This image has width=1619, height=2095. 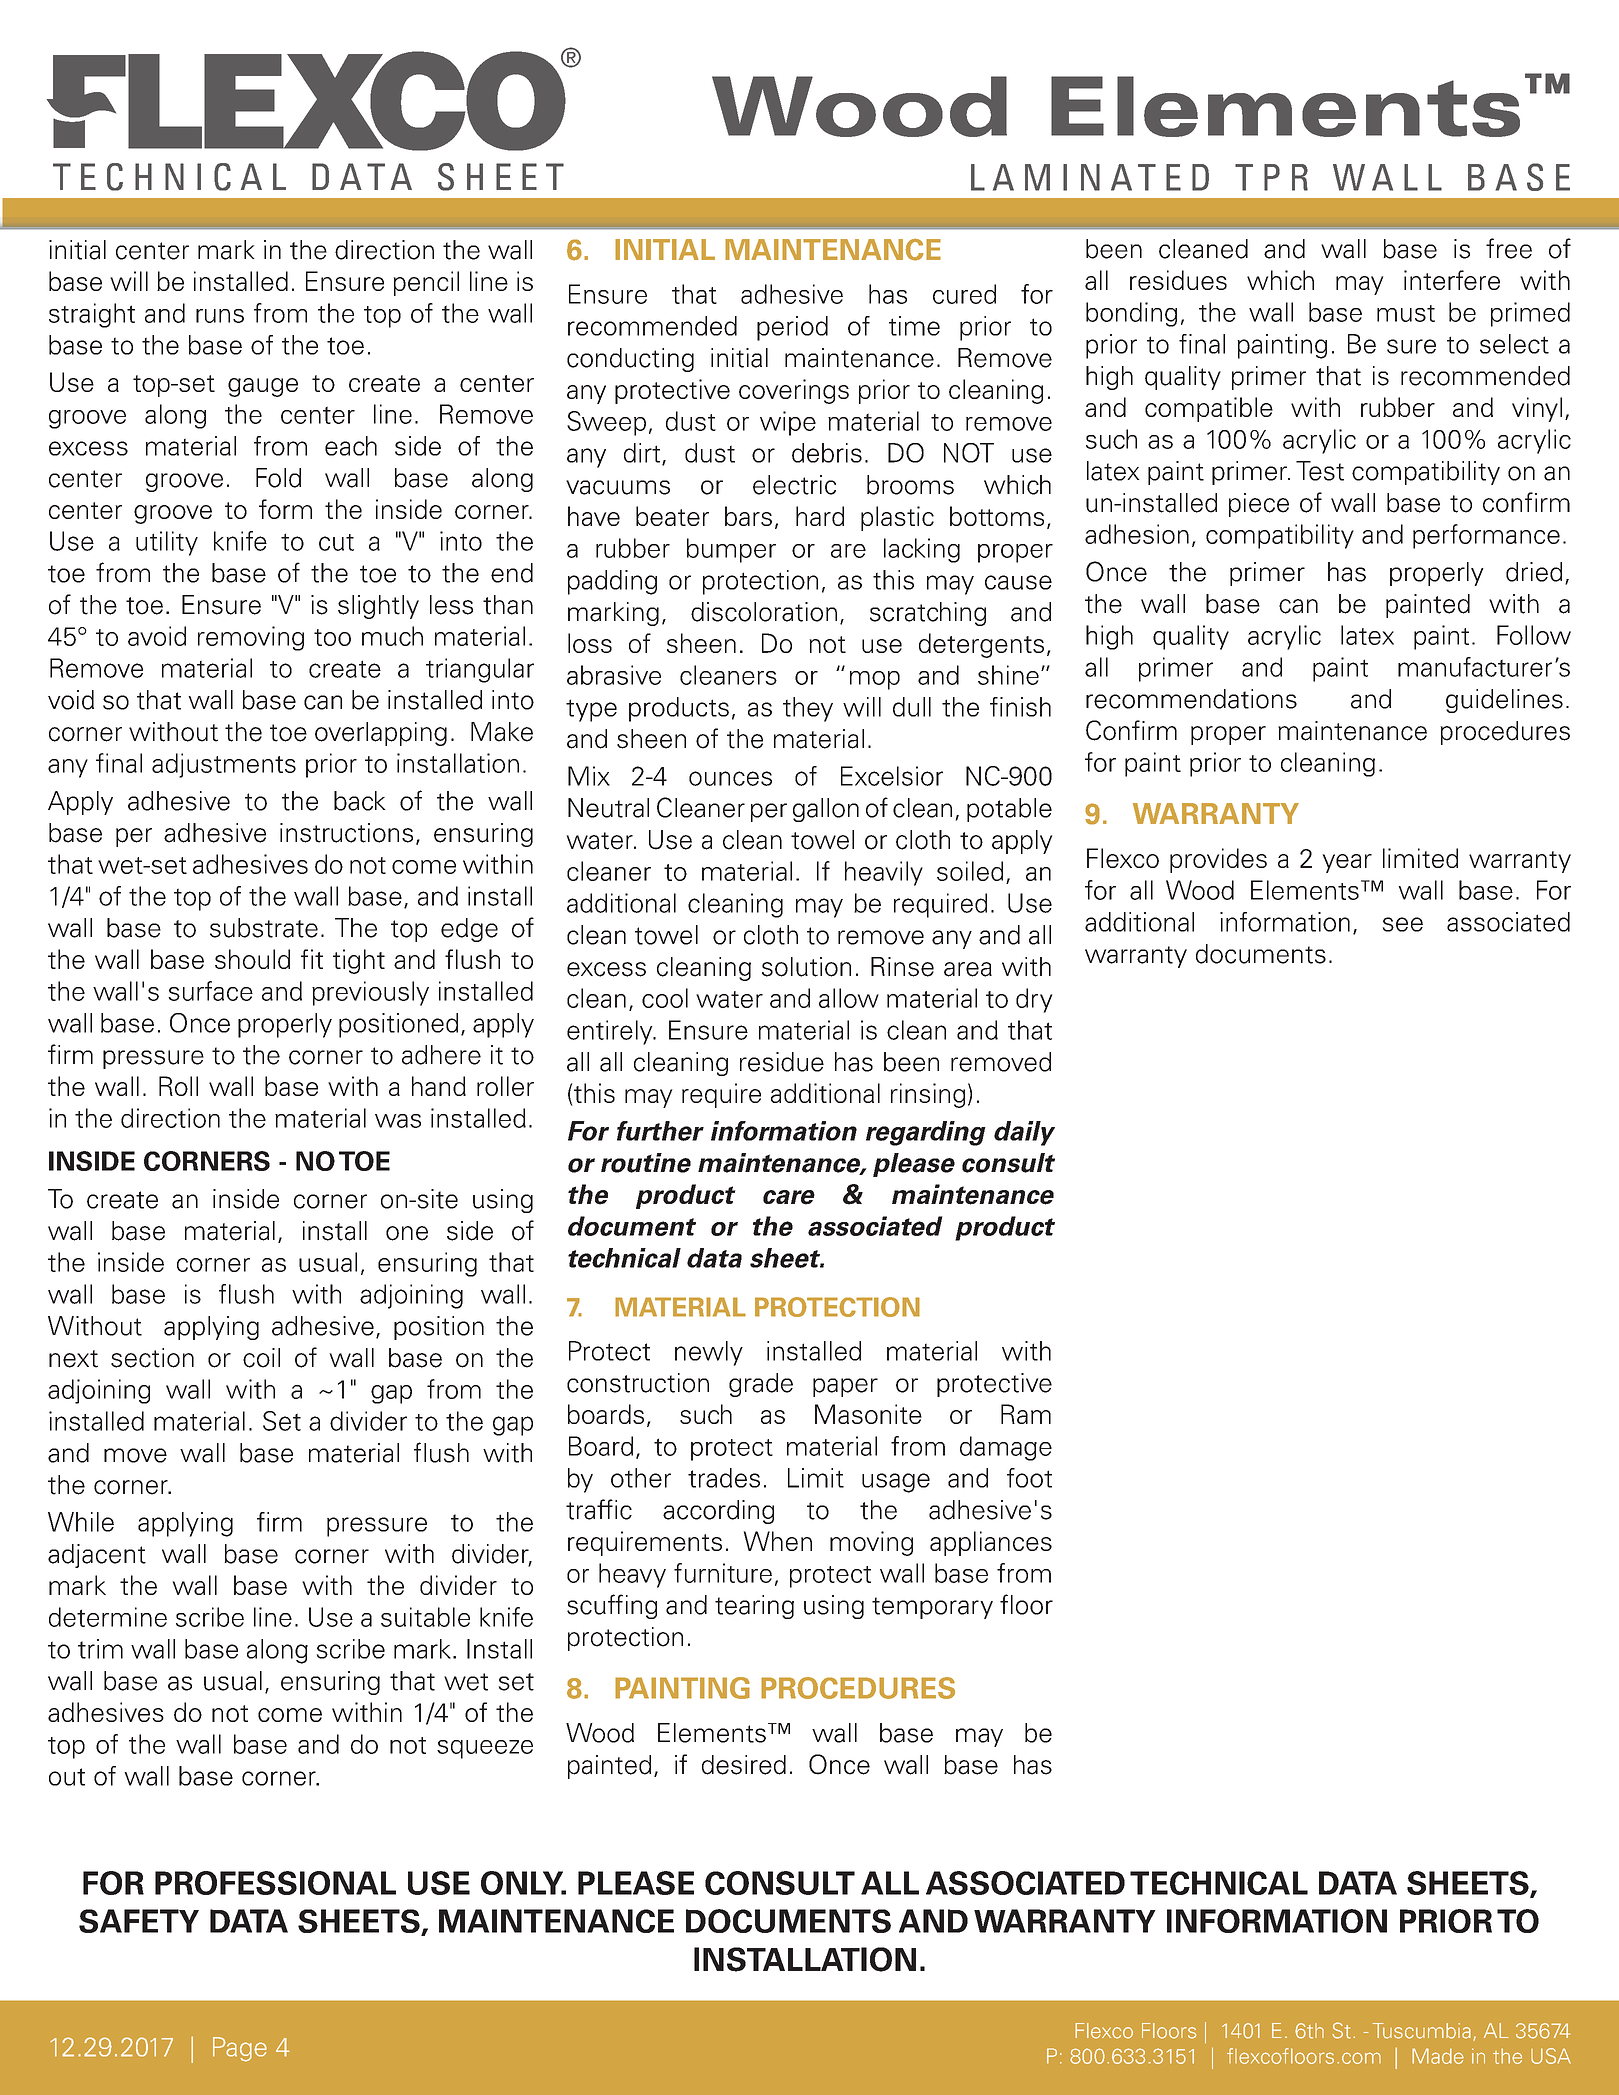 What do you see at coordinates (1029, 1478) in the image?
I see `foot` at bounding box center [1029, 1478].
